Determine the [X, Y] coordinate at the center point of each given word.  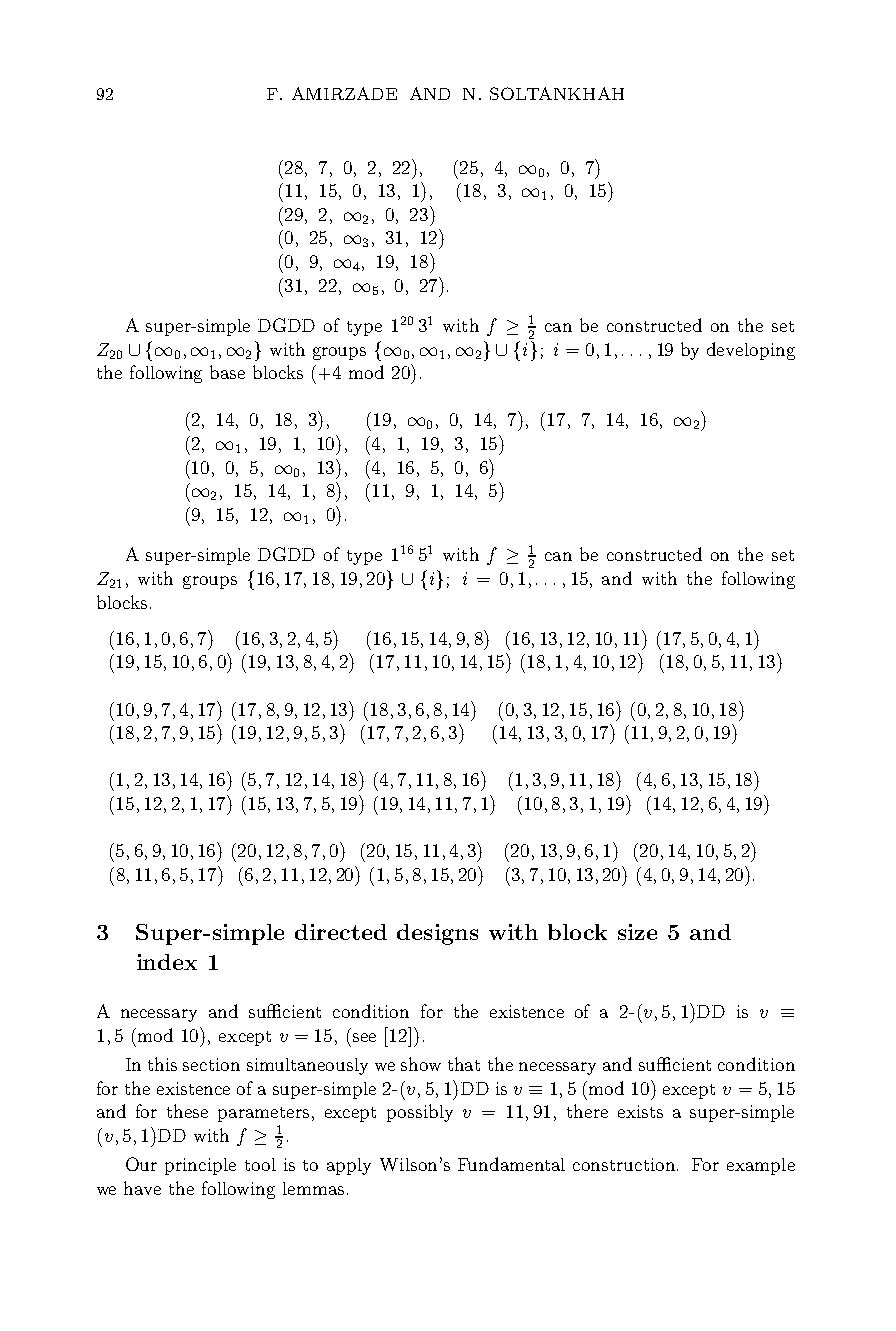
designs [437, 934]
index [167, 962]
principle [200, 1166]
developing [751, 351]
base [227, 372]
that [464, 1064]
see [364, 1037]
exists [640, 1111]
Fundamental [511, 1164]
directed [341, 932]
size [637, 932]
